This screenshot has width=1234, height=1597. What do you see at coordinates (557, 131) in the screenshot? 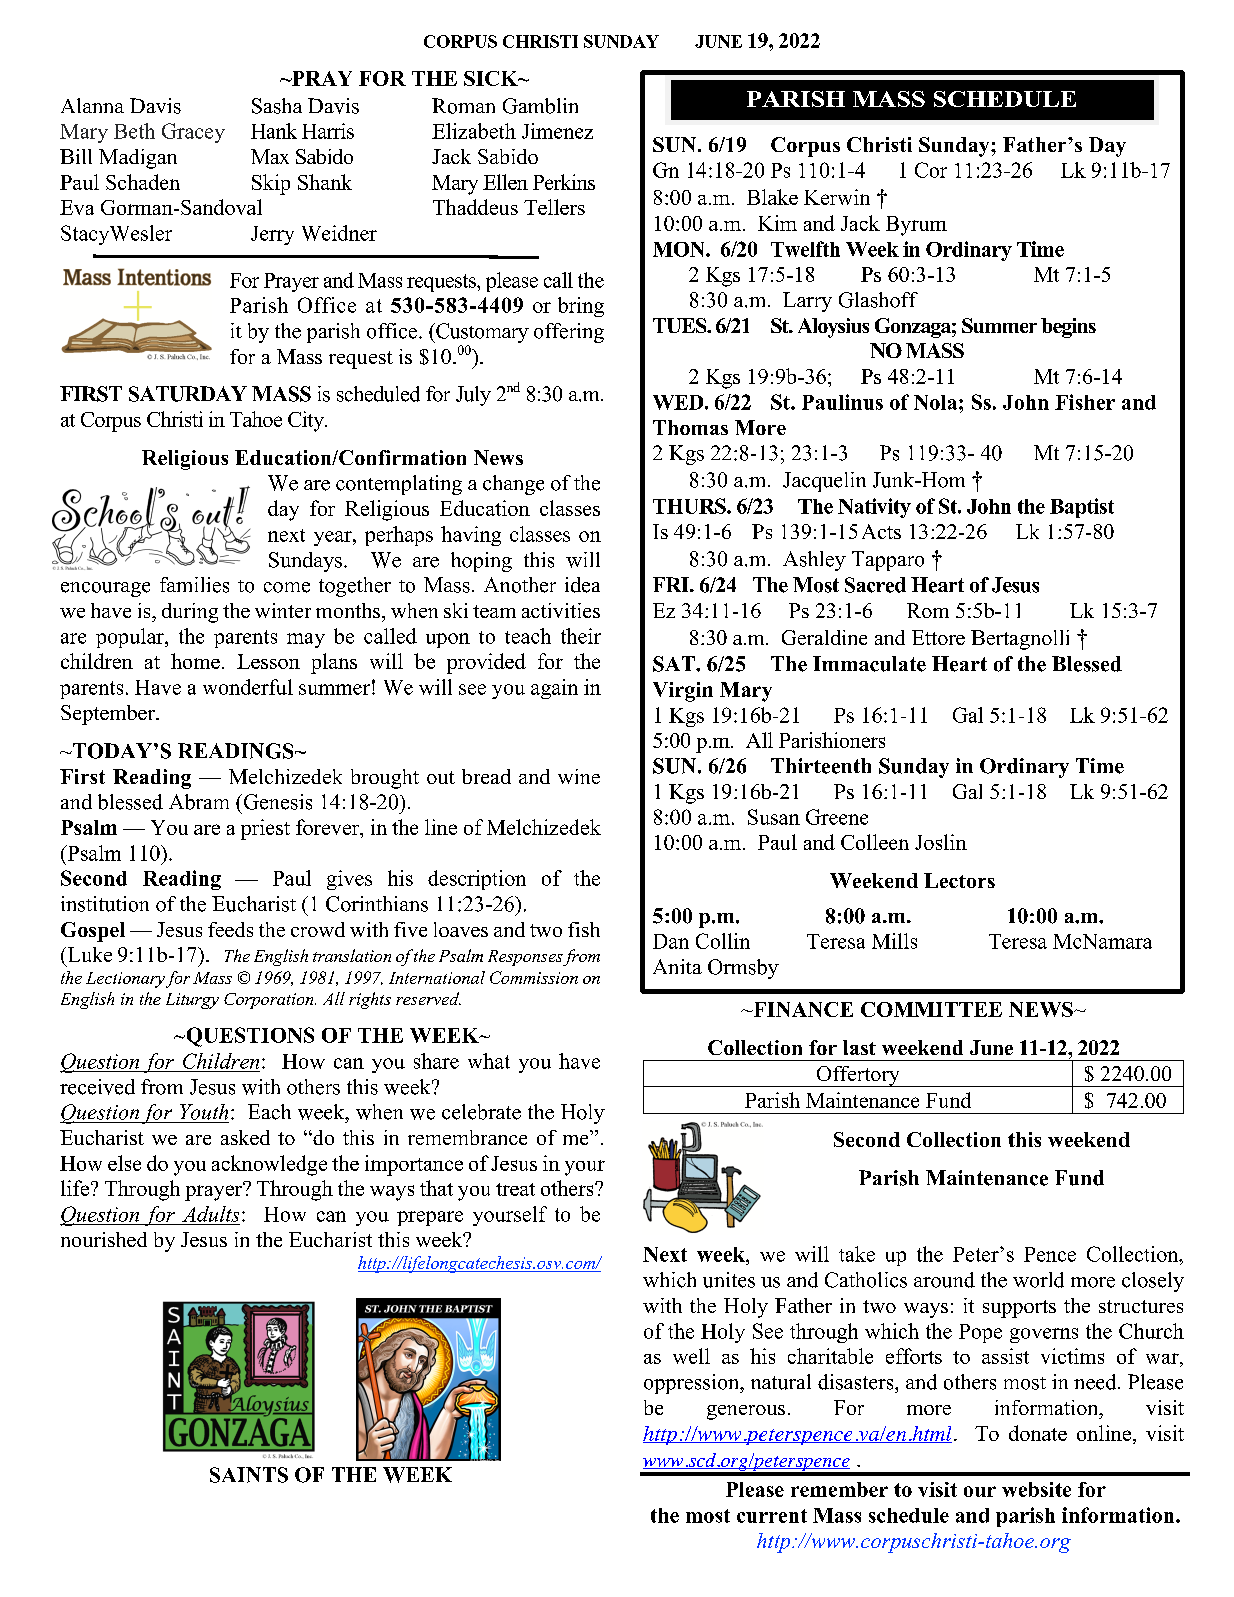
I see `Jimenez` at bounding box center [557, 131].
